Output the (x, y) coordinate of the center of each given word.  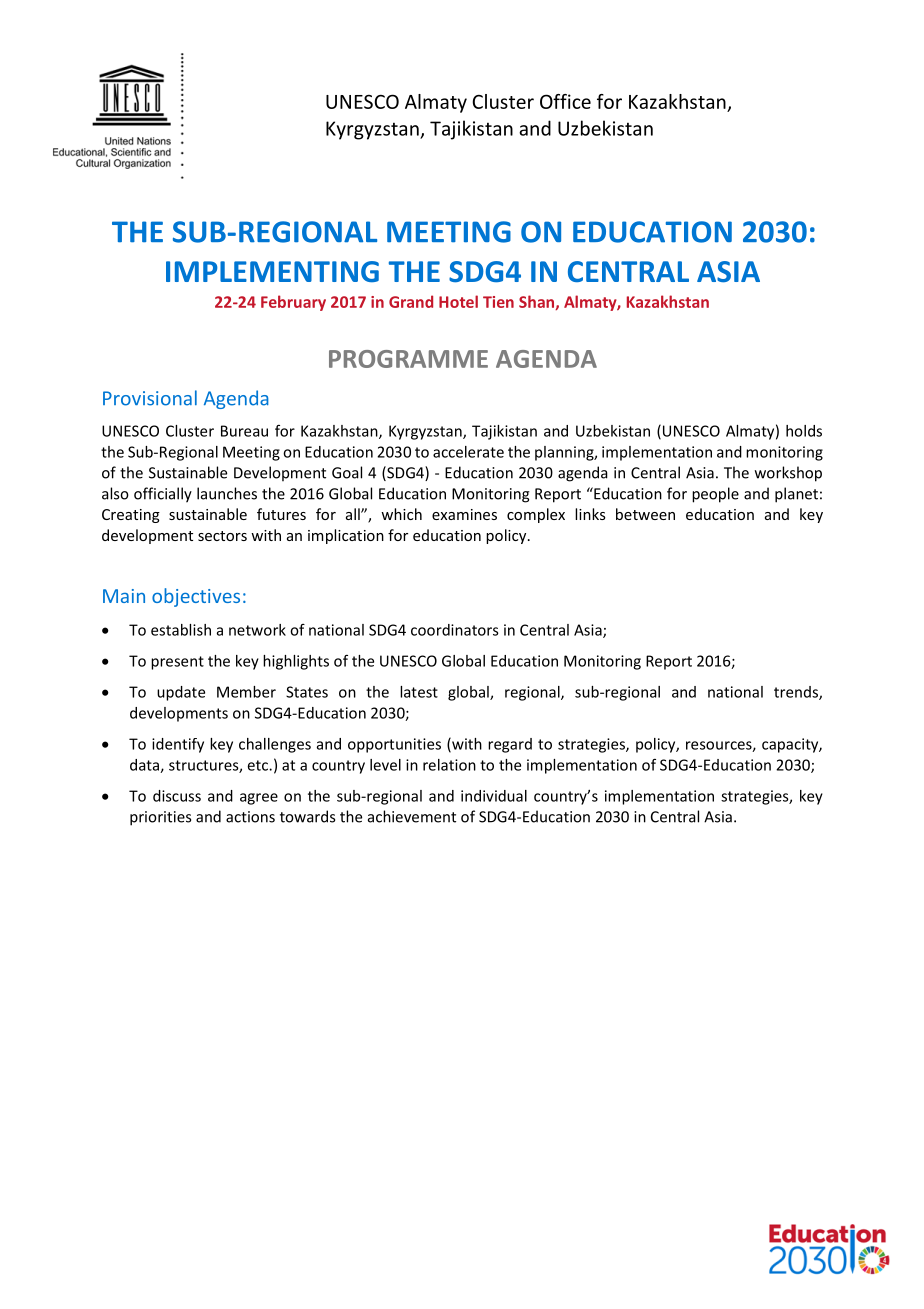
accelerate (468, 452)
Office (565, 101)
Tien (498, 302)
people (715, 495)
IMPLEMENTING (272, 271)
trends (797, 693)
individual (494, 796)
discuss (177, 796)
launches (227, 493)
